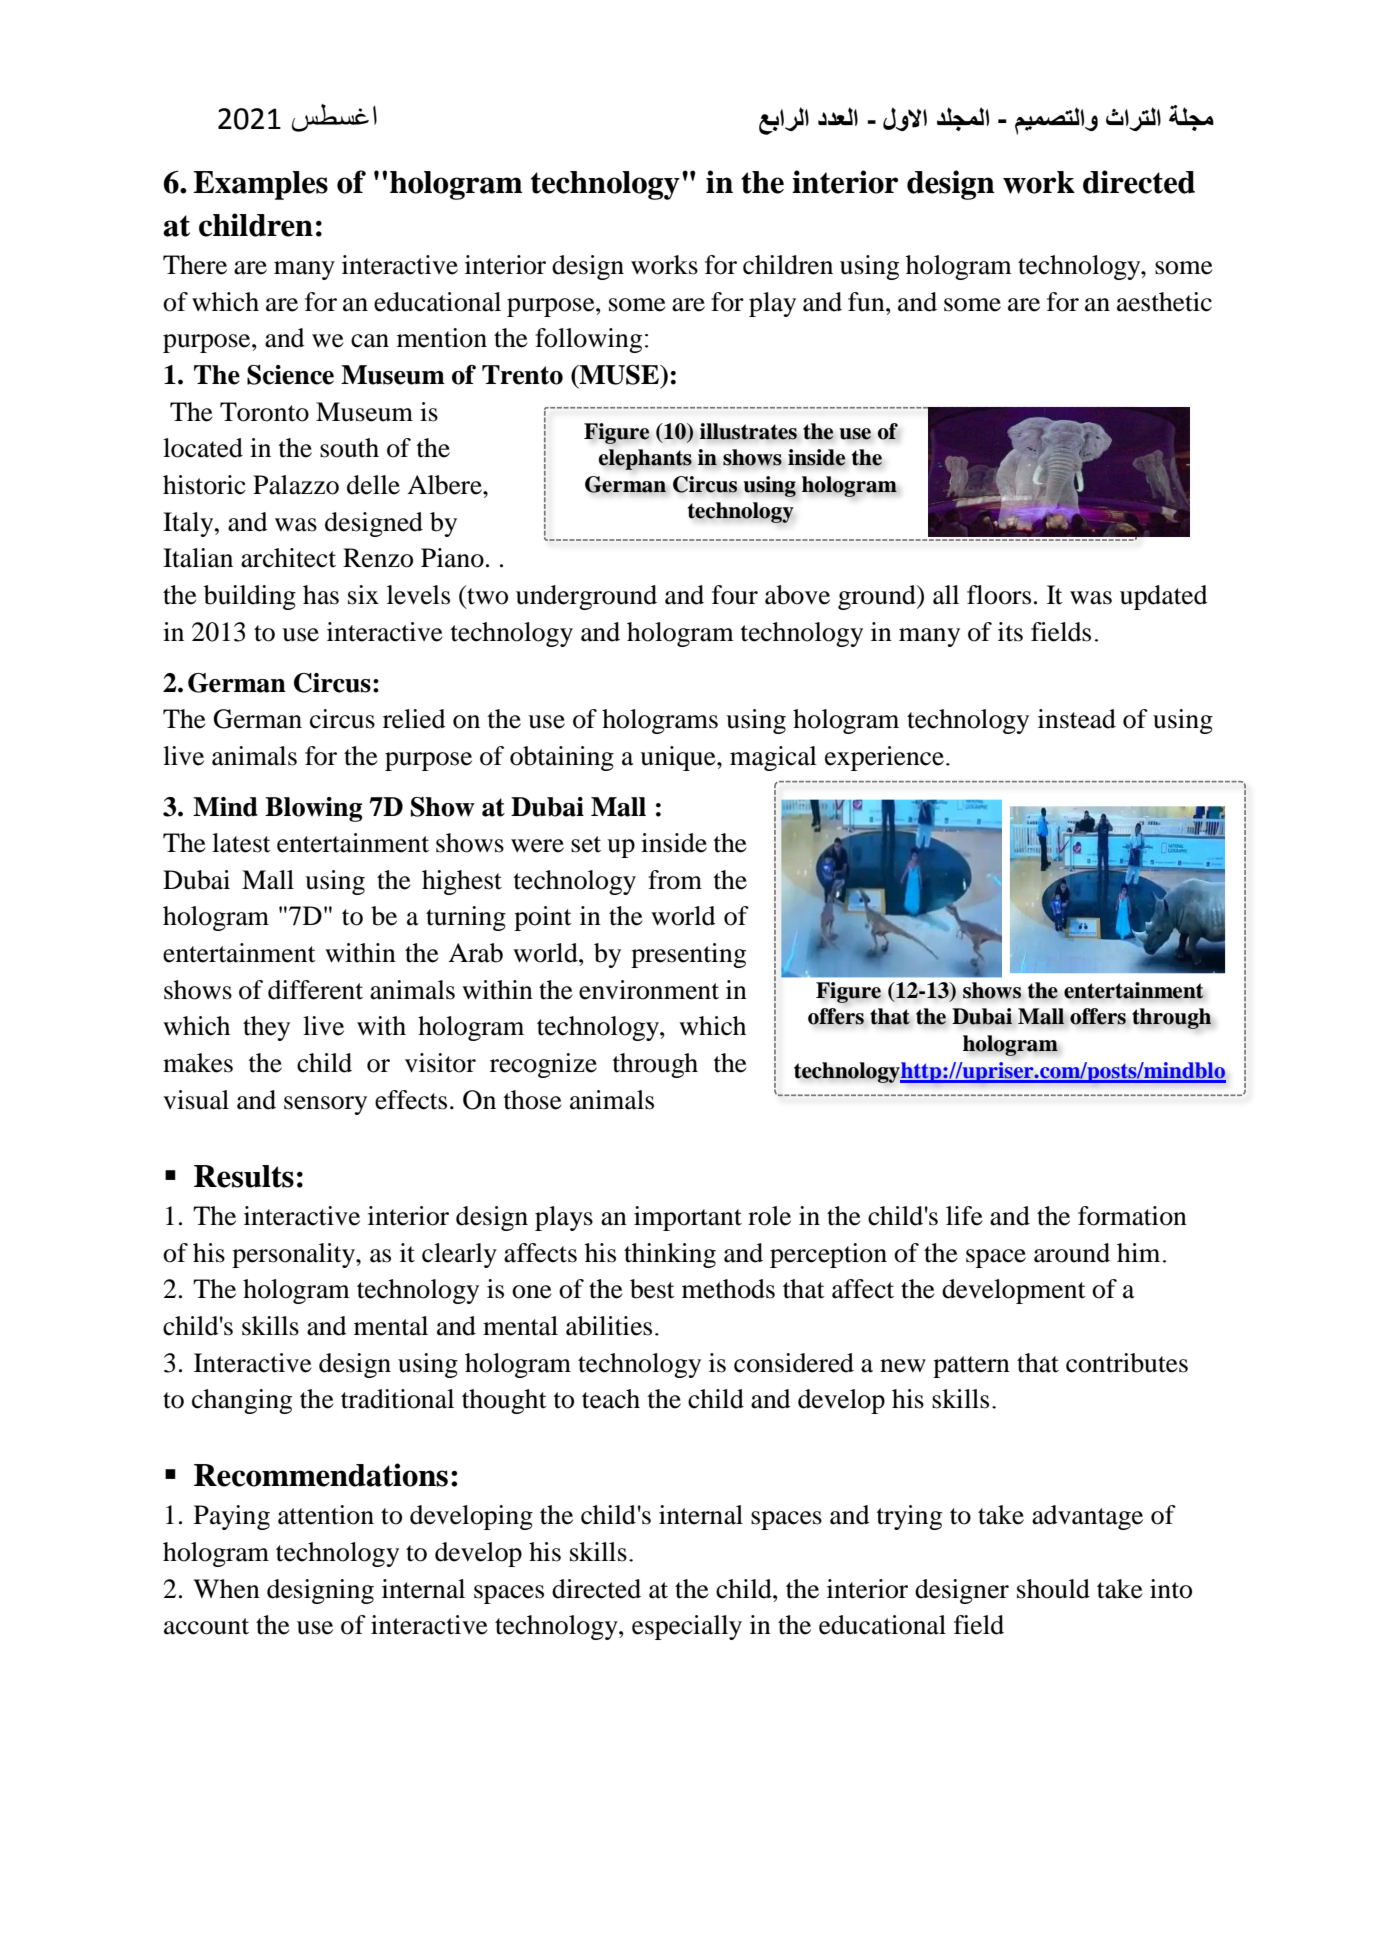 The height and width of the document is (1946, 1376). What do you see at coordinates (652, 1289) in the document?
I see `best` at bounding box center [652, 1289].
